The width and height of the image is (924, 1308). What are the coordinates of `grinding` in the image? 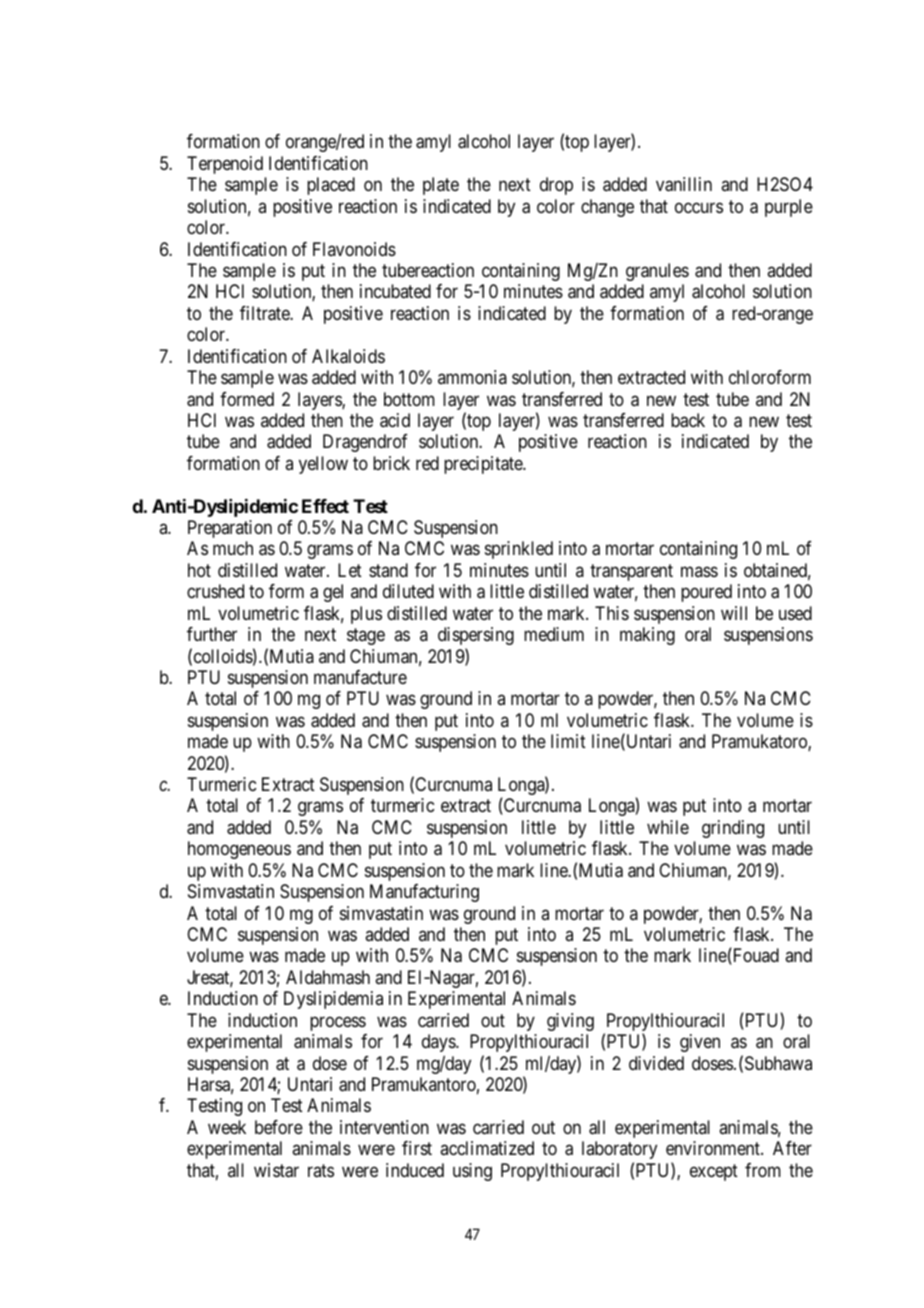 It's located at (733, 829).
